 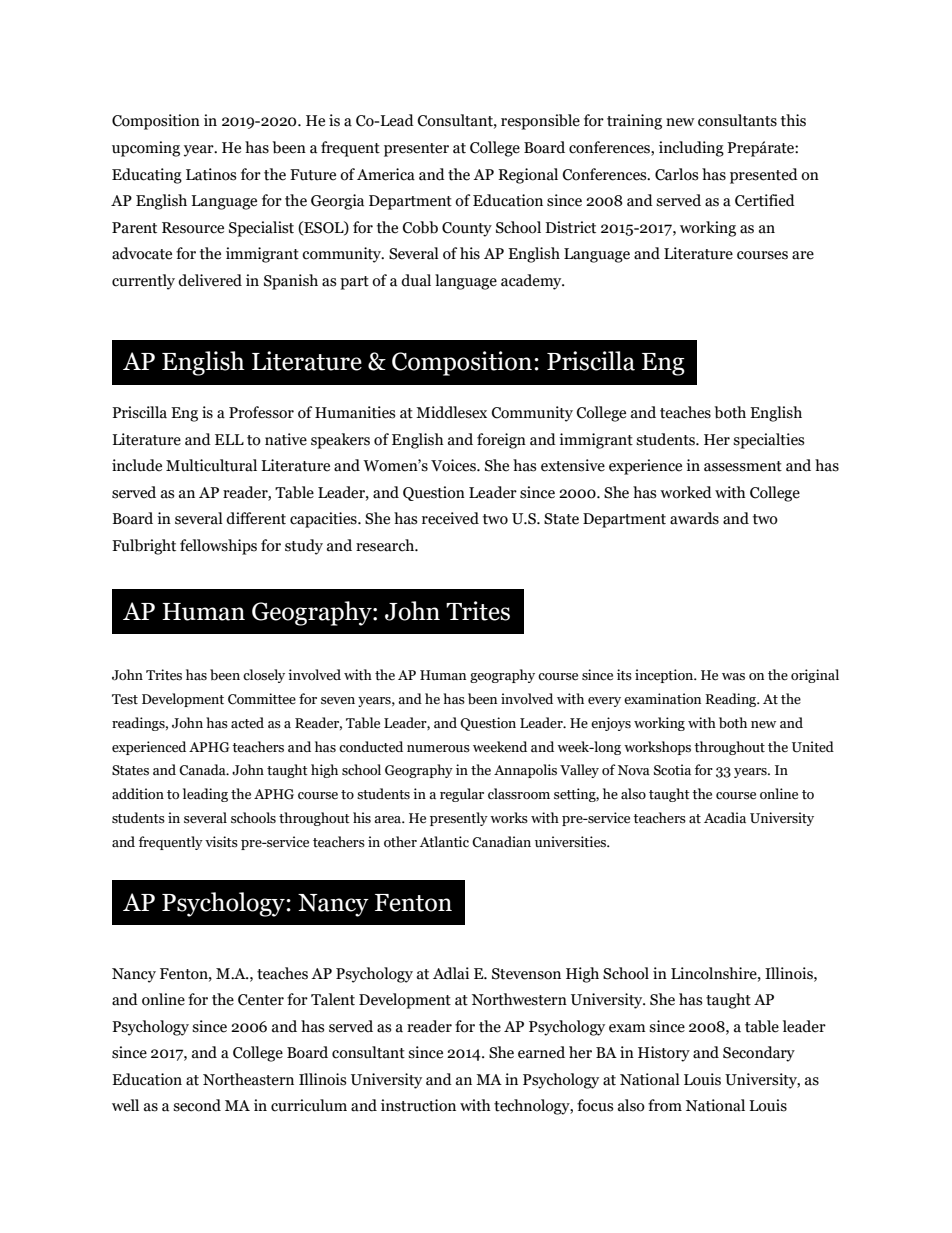 What do you see at coordinates (418, 1105) in the screenshot?
I see `instruction` at bounding box center [418, 1105].
